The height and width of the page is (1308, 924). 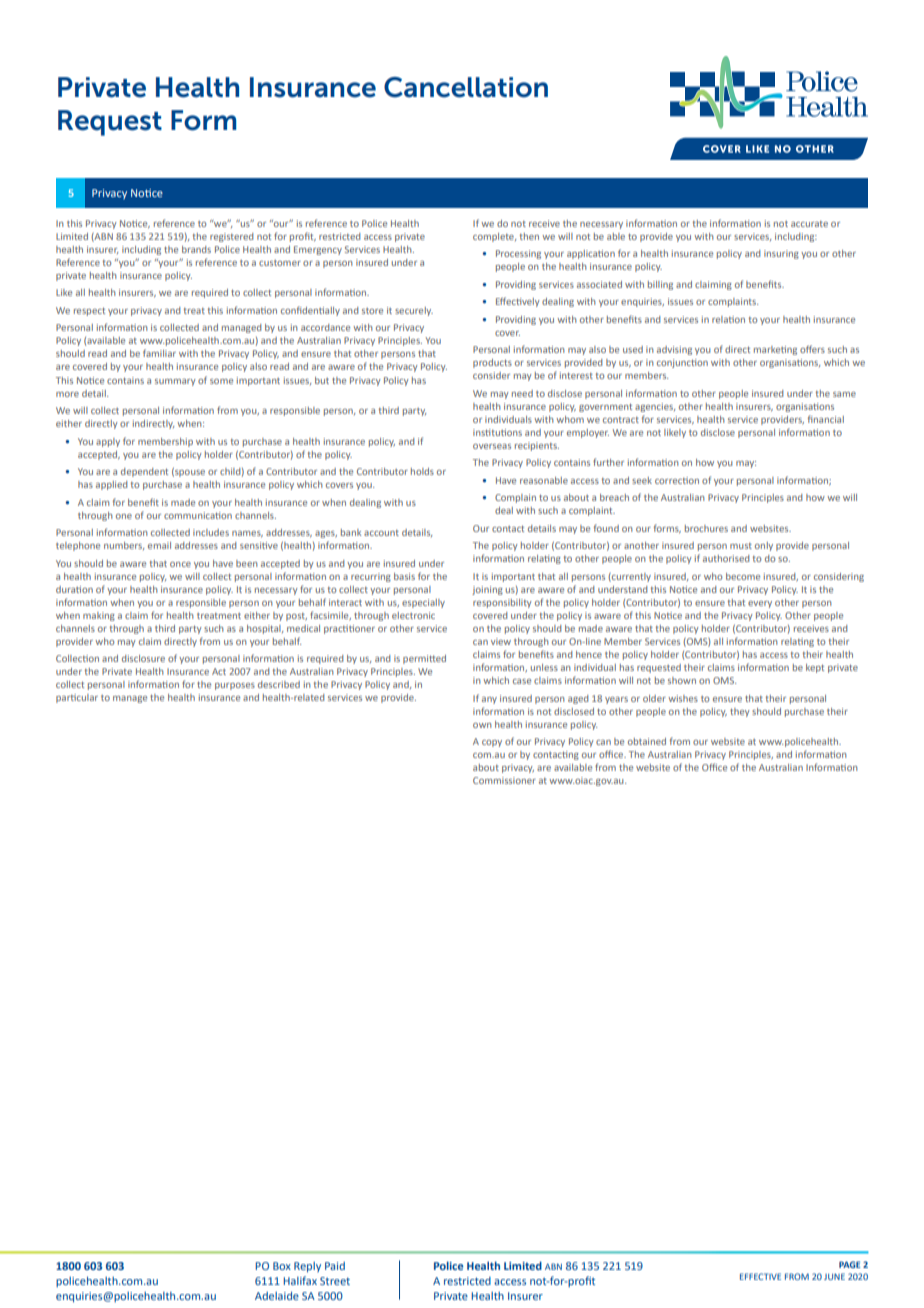 What do you see at coordinates (466, 87) in the page?
I see `Cancellation` at bounding box center [466, 87].
